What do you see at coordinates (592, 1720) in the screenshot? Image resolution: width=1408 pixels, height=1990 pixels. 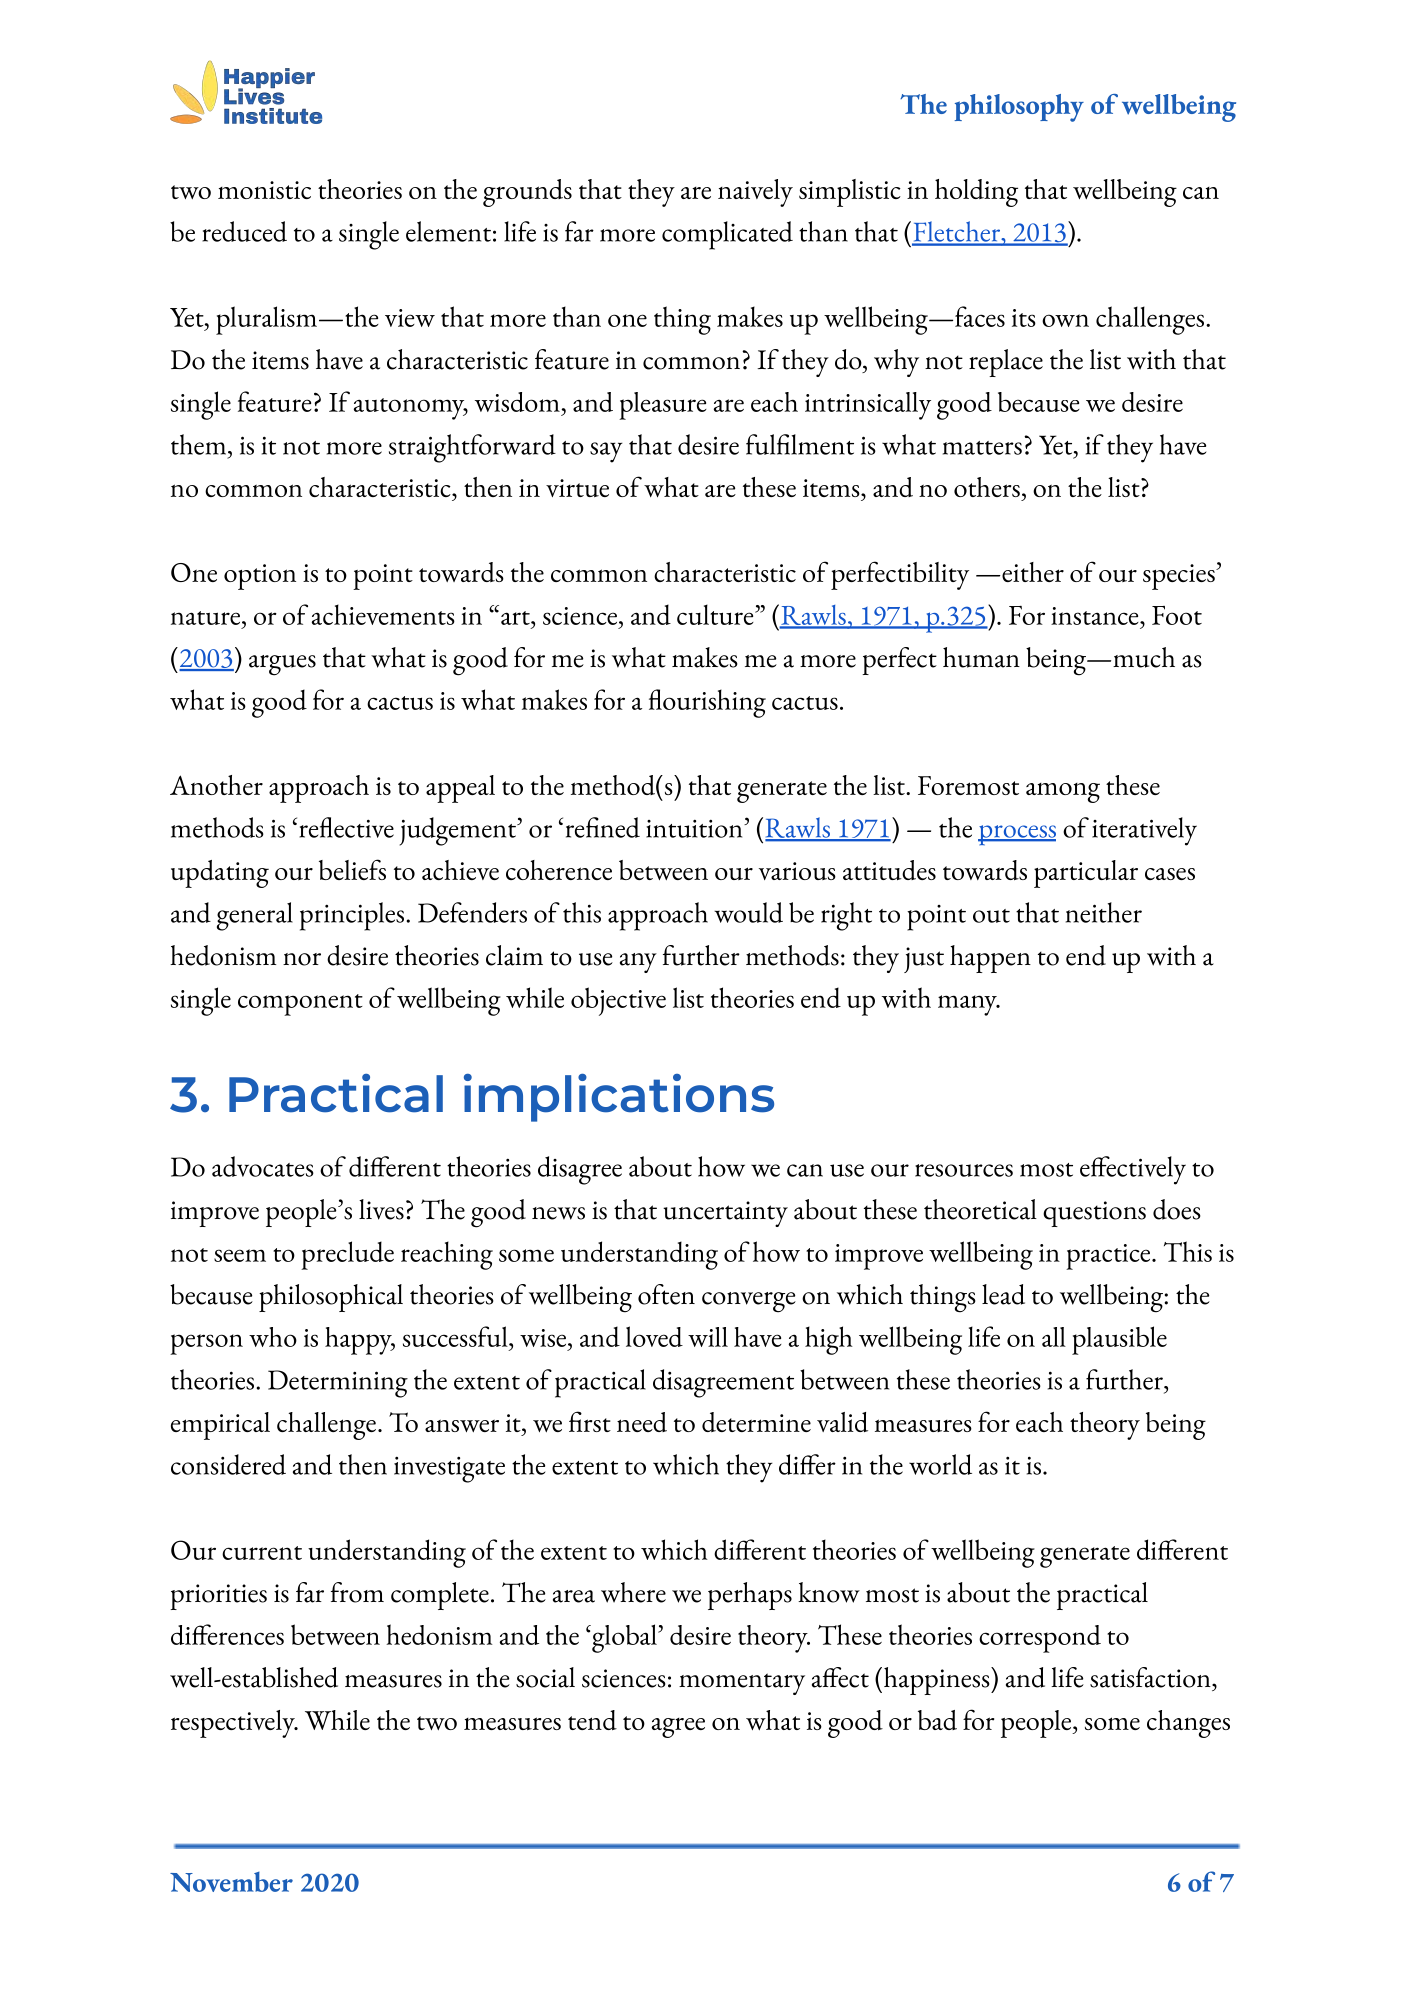 I see `tend` at bounding box center [592, 1720].
